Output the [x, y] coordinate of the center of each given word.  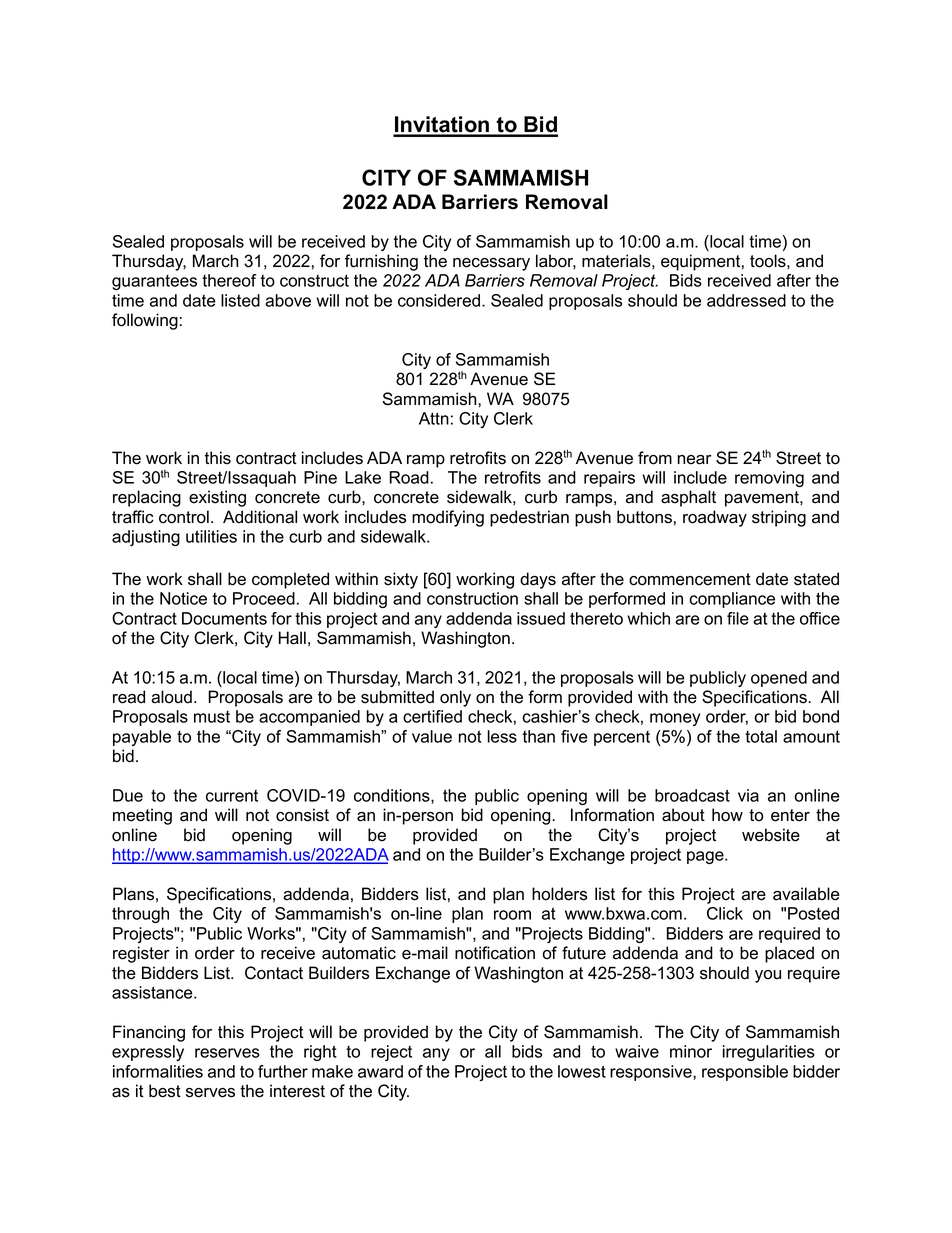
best [165, 1091]
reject [391, 1053]
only [455, 698]
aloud [171, 697]
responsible [745, 1073]
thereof [229, 280]
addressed [746, 300]
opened [779, 679]
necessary [491, 264]
